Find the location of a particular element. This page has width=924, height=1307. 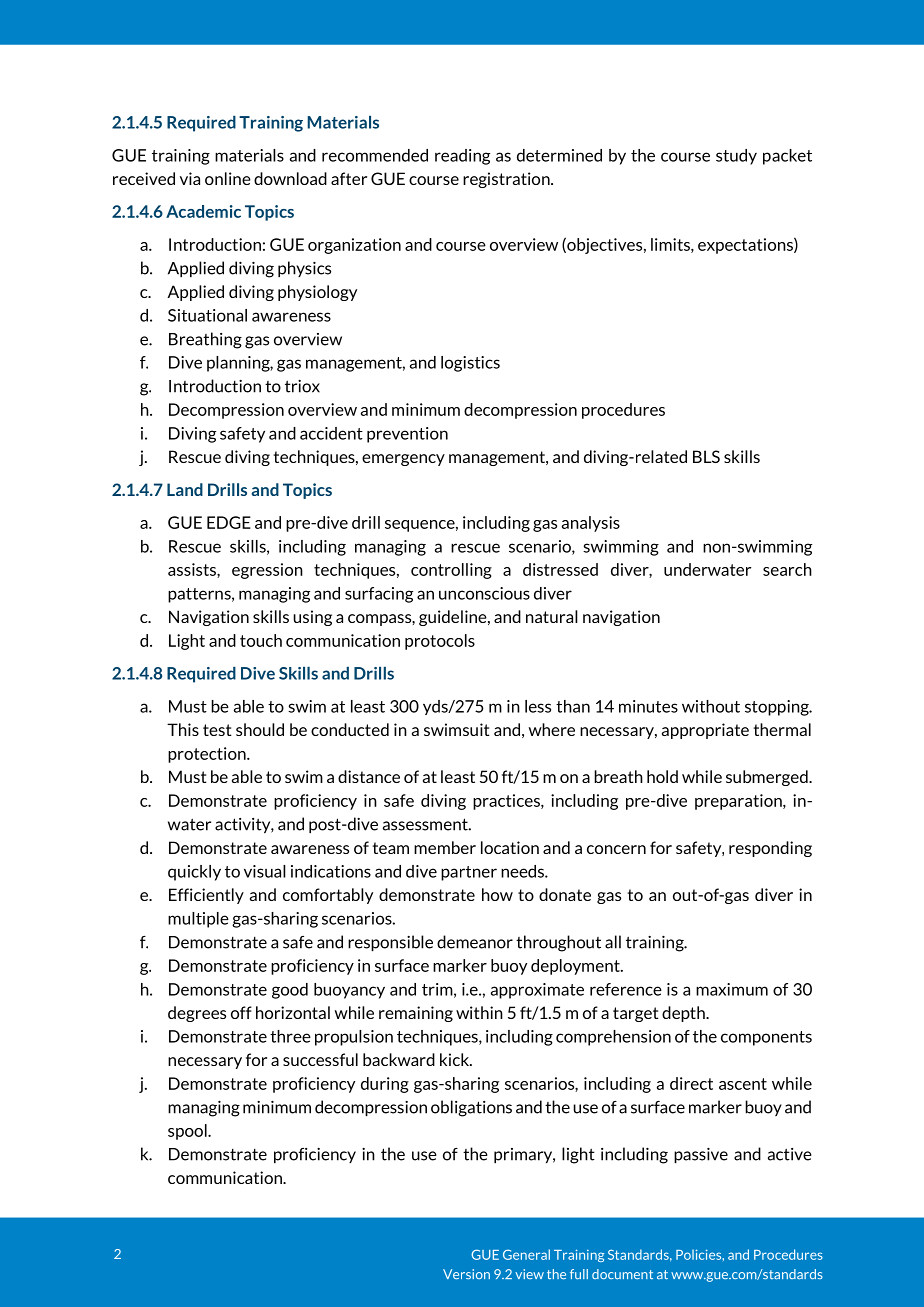

spool is located at coordinates (188, 1132).
